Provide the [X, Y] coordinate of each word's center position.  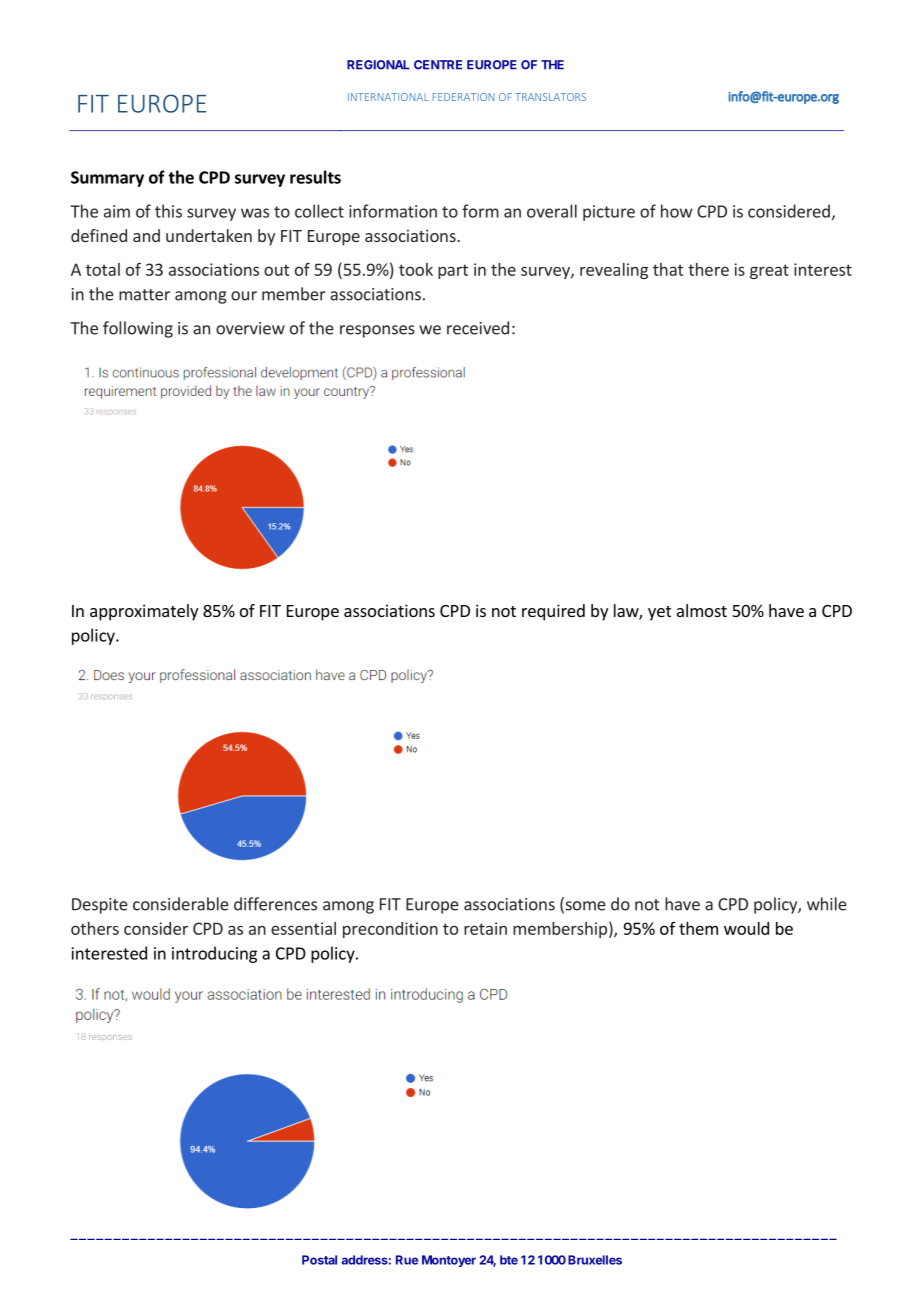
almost [702, 610]
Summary [107, 179]
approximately [144, 612]
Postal [319, 1260]
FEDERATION [463, 97]
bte [509, 1260]
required [553, 612]
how [676, 211]
